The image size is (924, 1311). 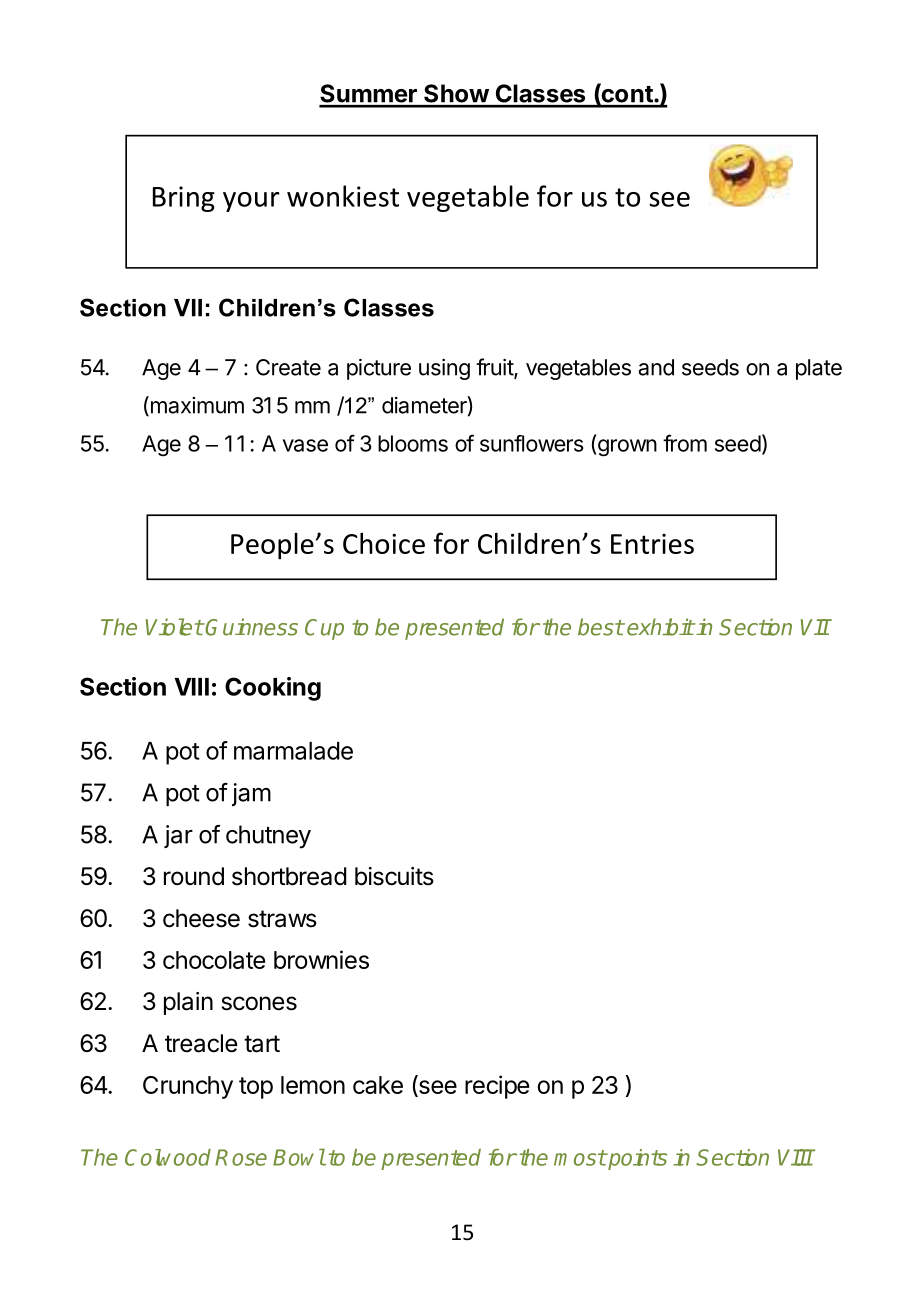 What do you see at coordinates (636, 1159) in the image?
I see `points` at bounding box center [636, 1159].
